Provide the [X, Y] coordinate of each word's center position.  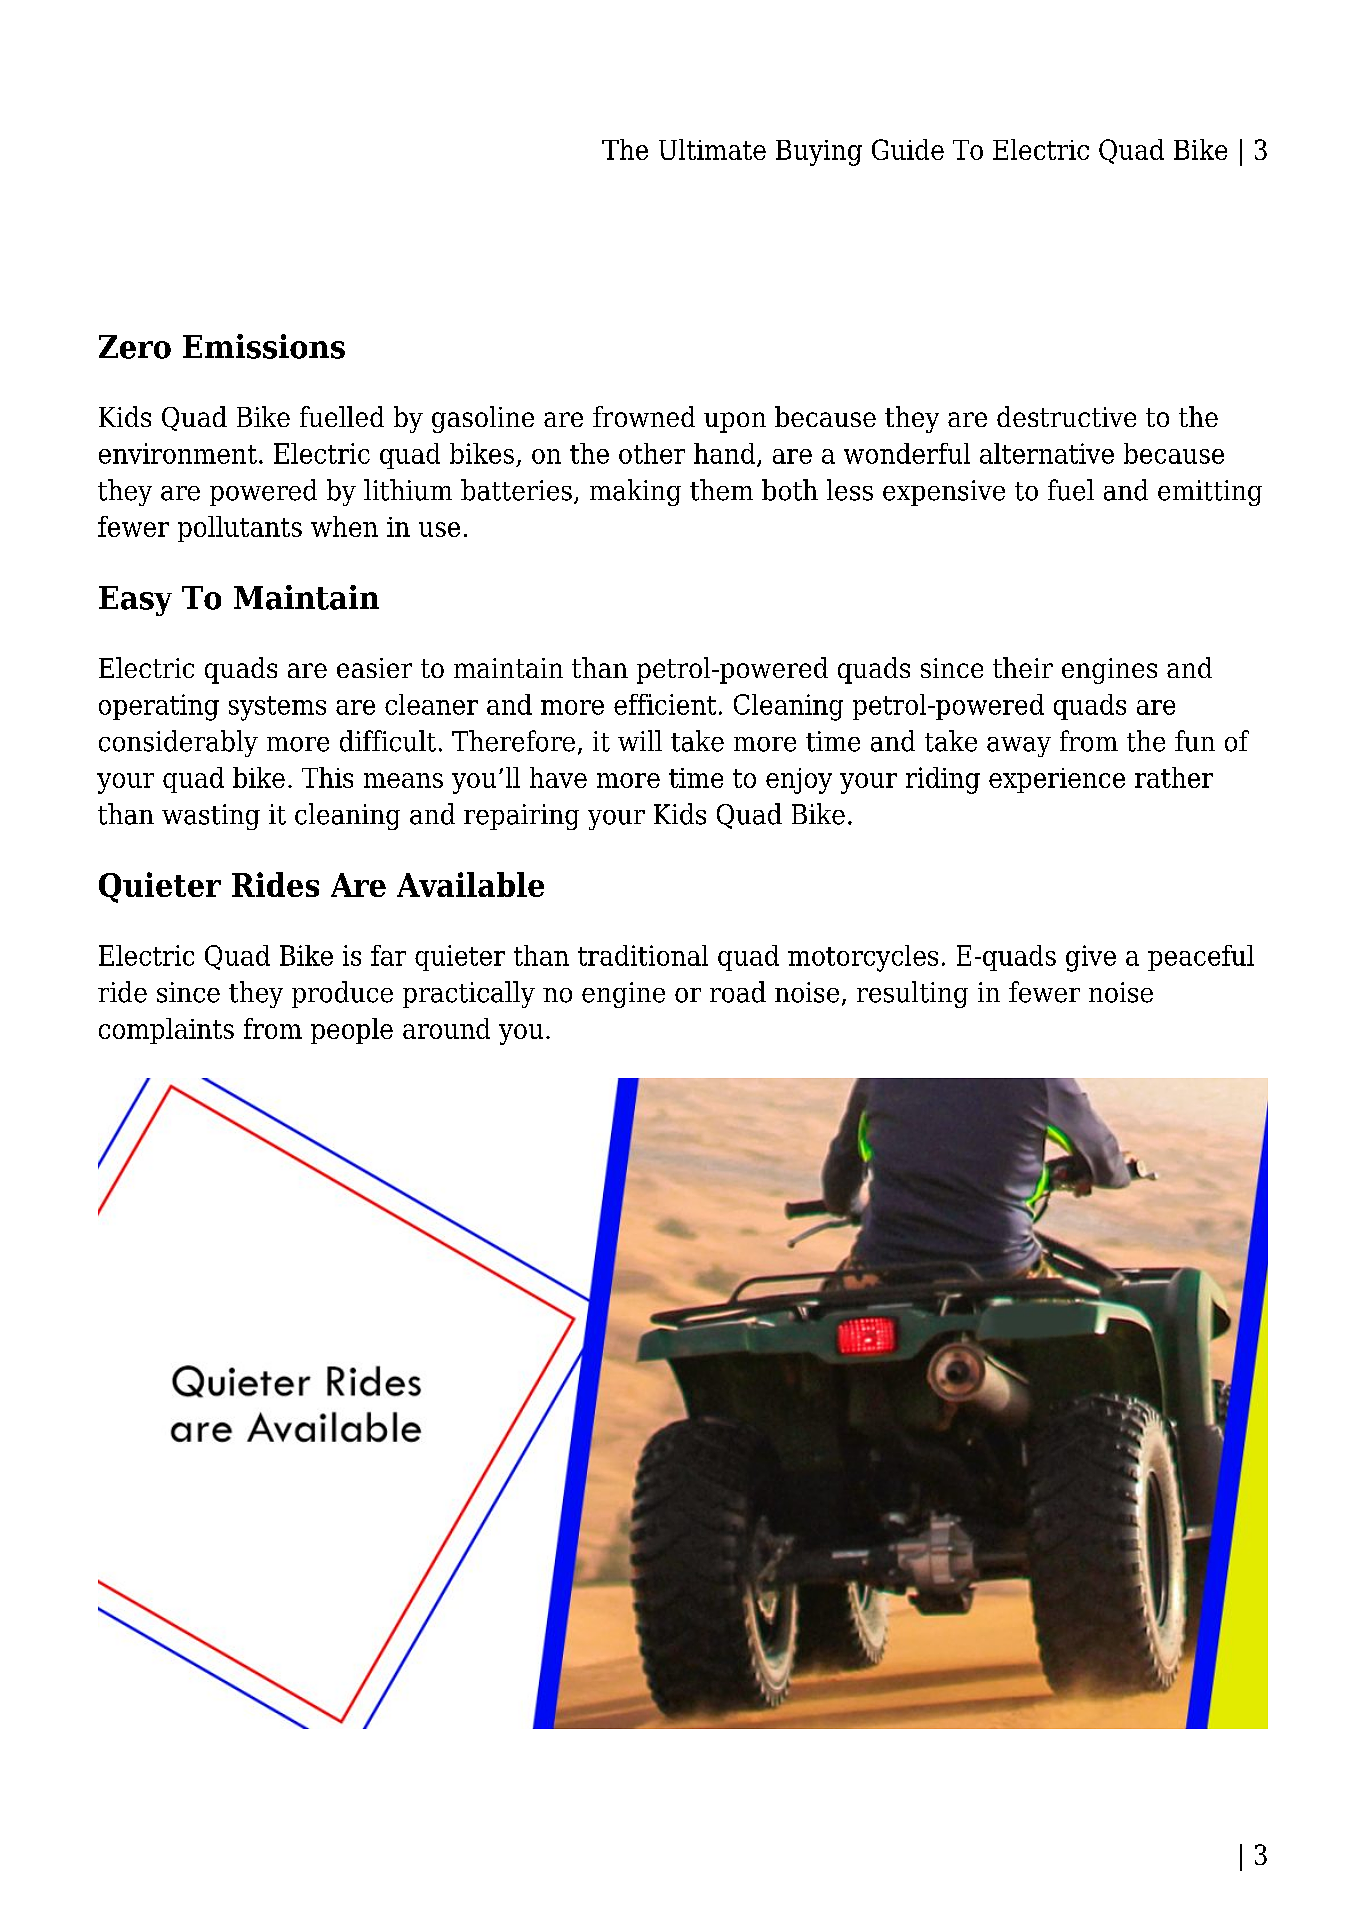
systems [277, 708]
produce [342, 994]
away [1019, 747]
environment [178, 453]
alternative [1047, 453]
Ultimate [712, 149]
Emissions [264, 346]
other [652, 453]
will [640, 740]
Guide [908, 149]
